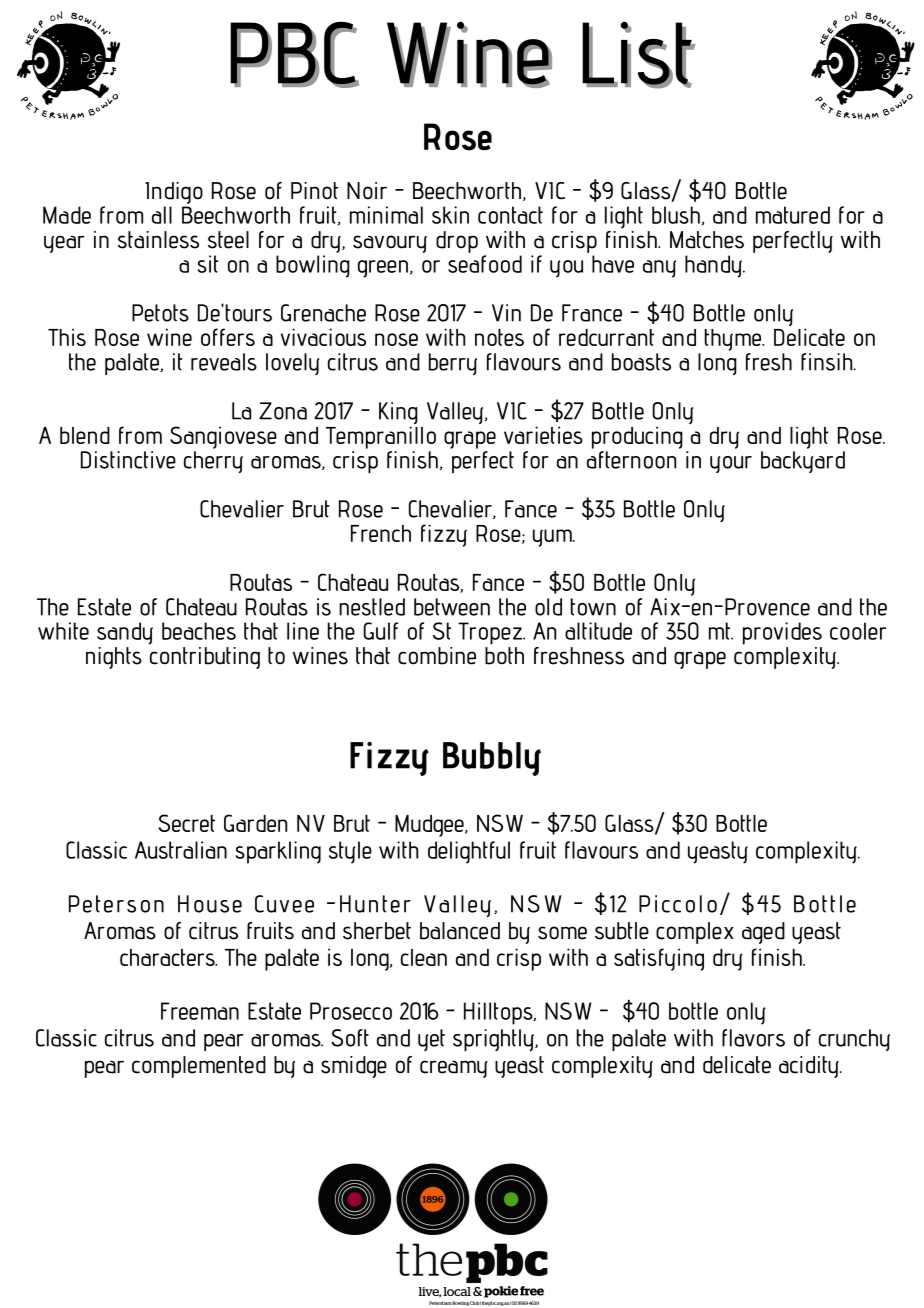 The image size is (924, 1308). Describe the element at coordinates (187, 823) in the screenshot. I see `Secret` at that location.
